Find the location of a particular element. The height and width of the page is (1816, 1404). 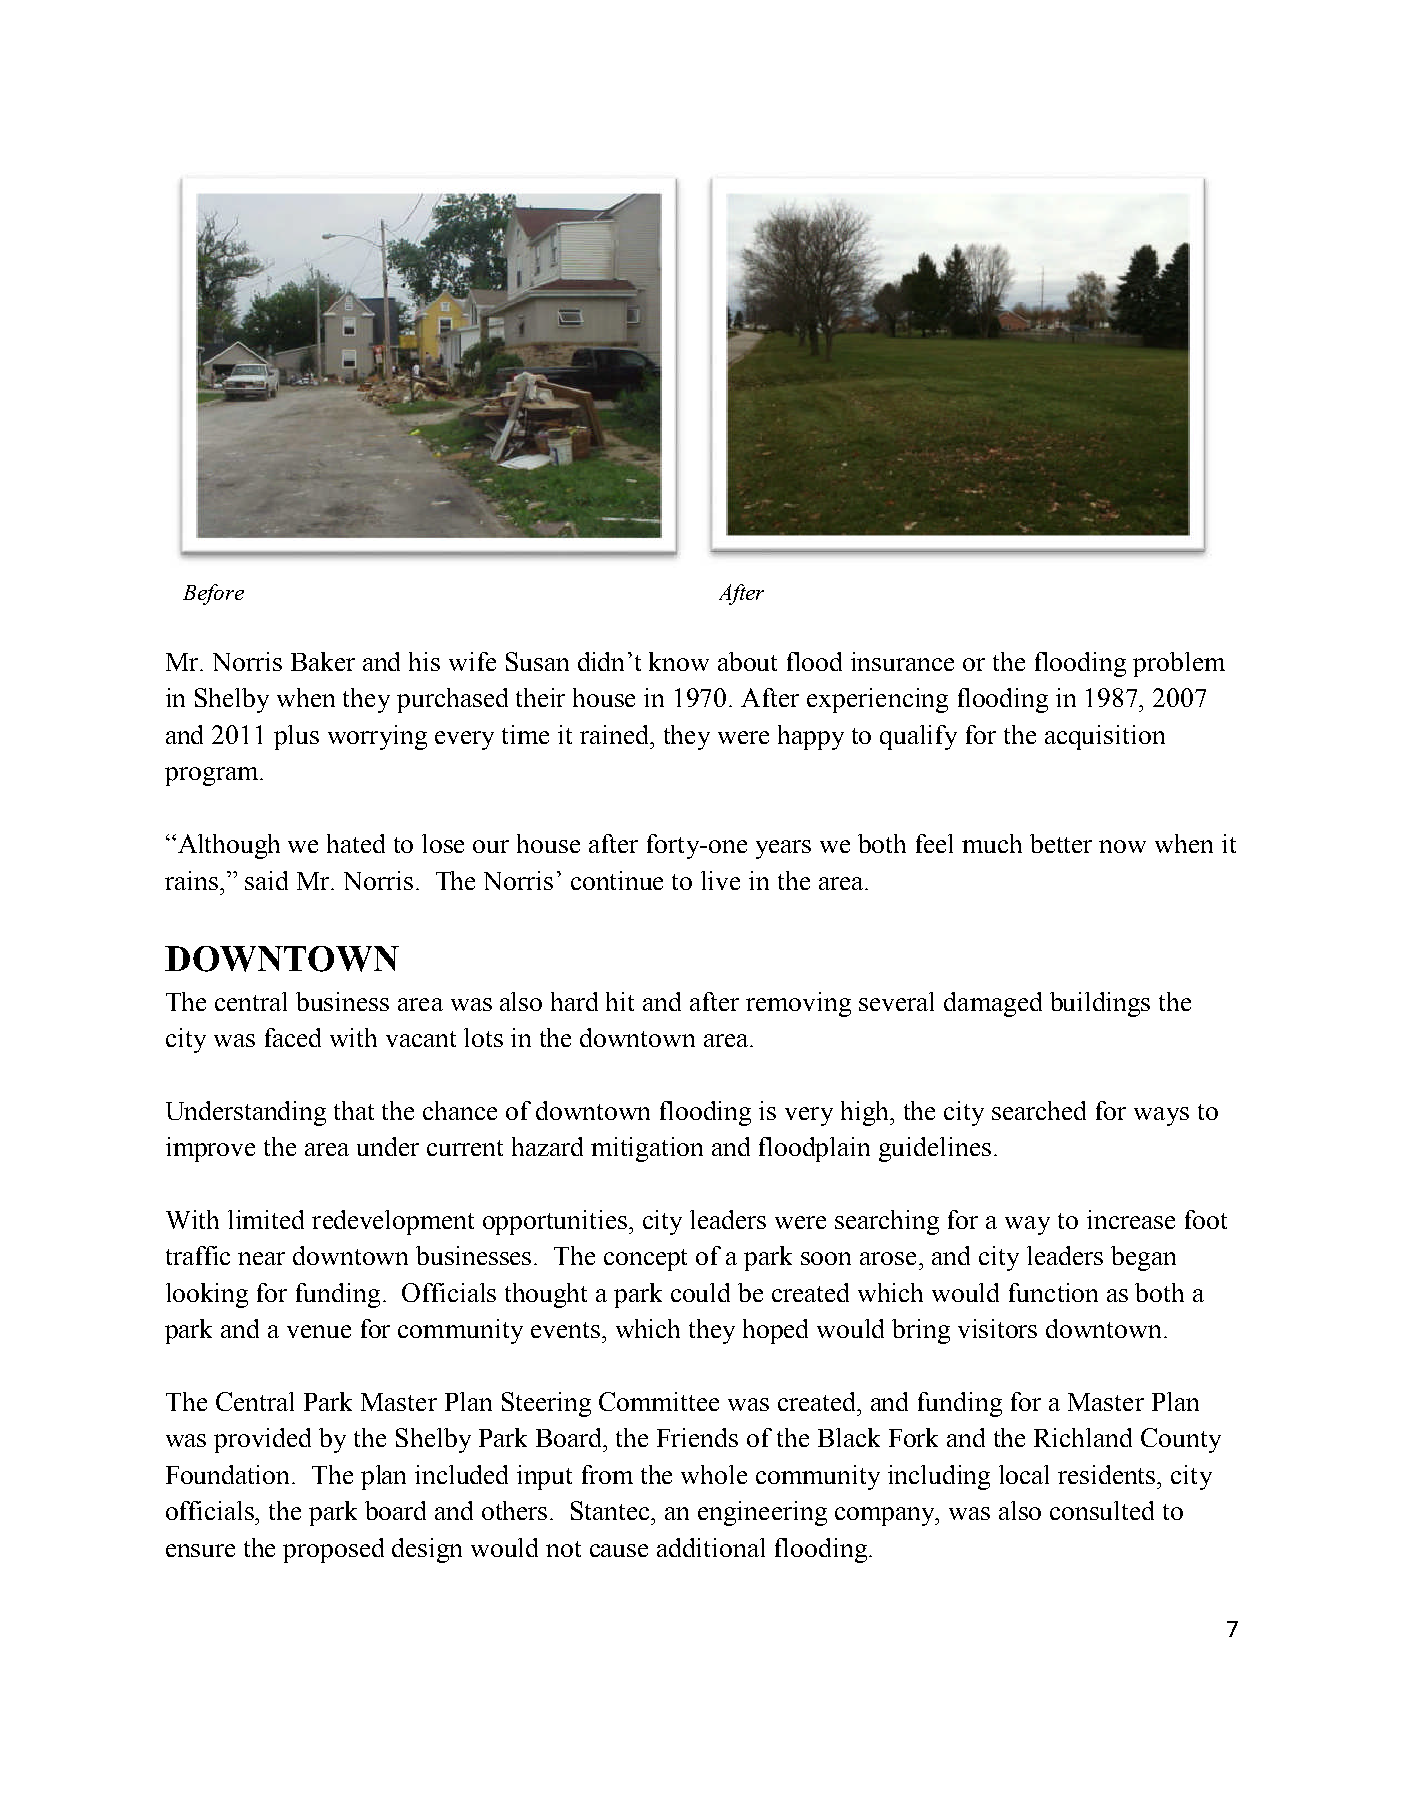

problem is located at coordinates (1179, 664).
